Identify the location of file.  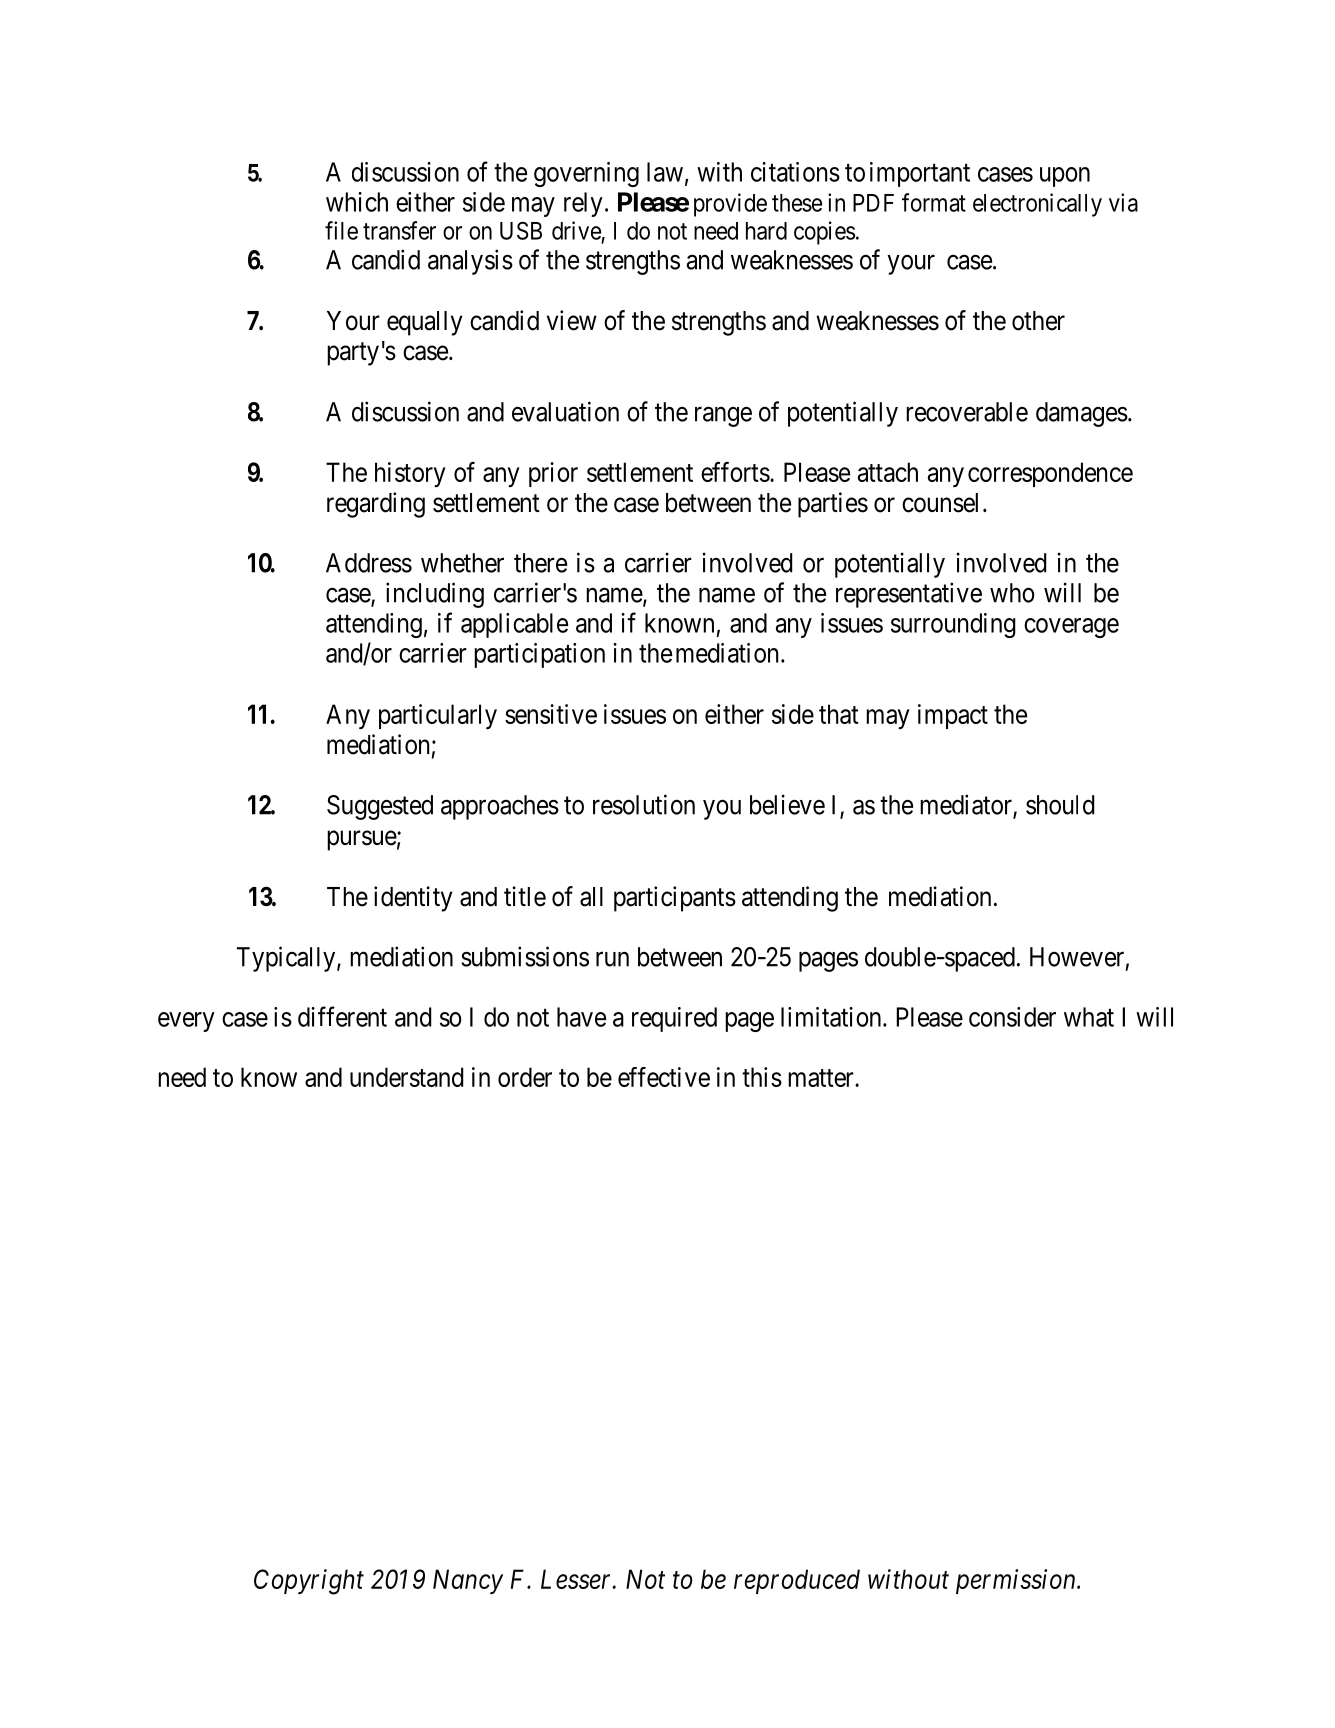
(341, 230).
